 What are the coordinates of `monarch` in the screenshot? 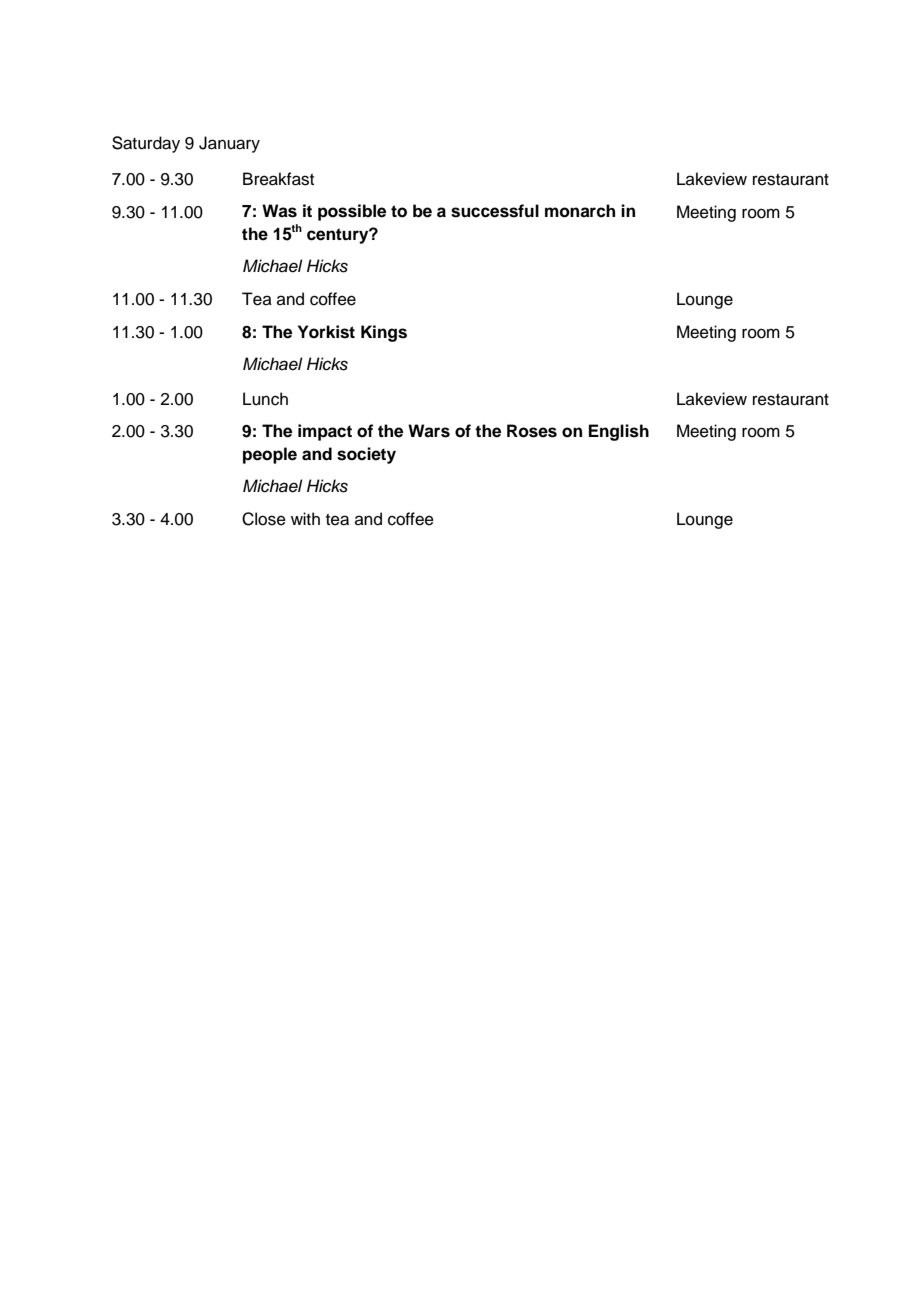 It's located at (580, 211).
